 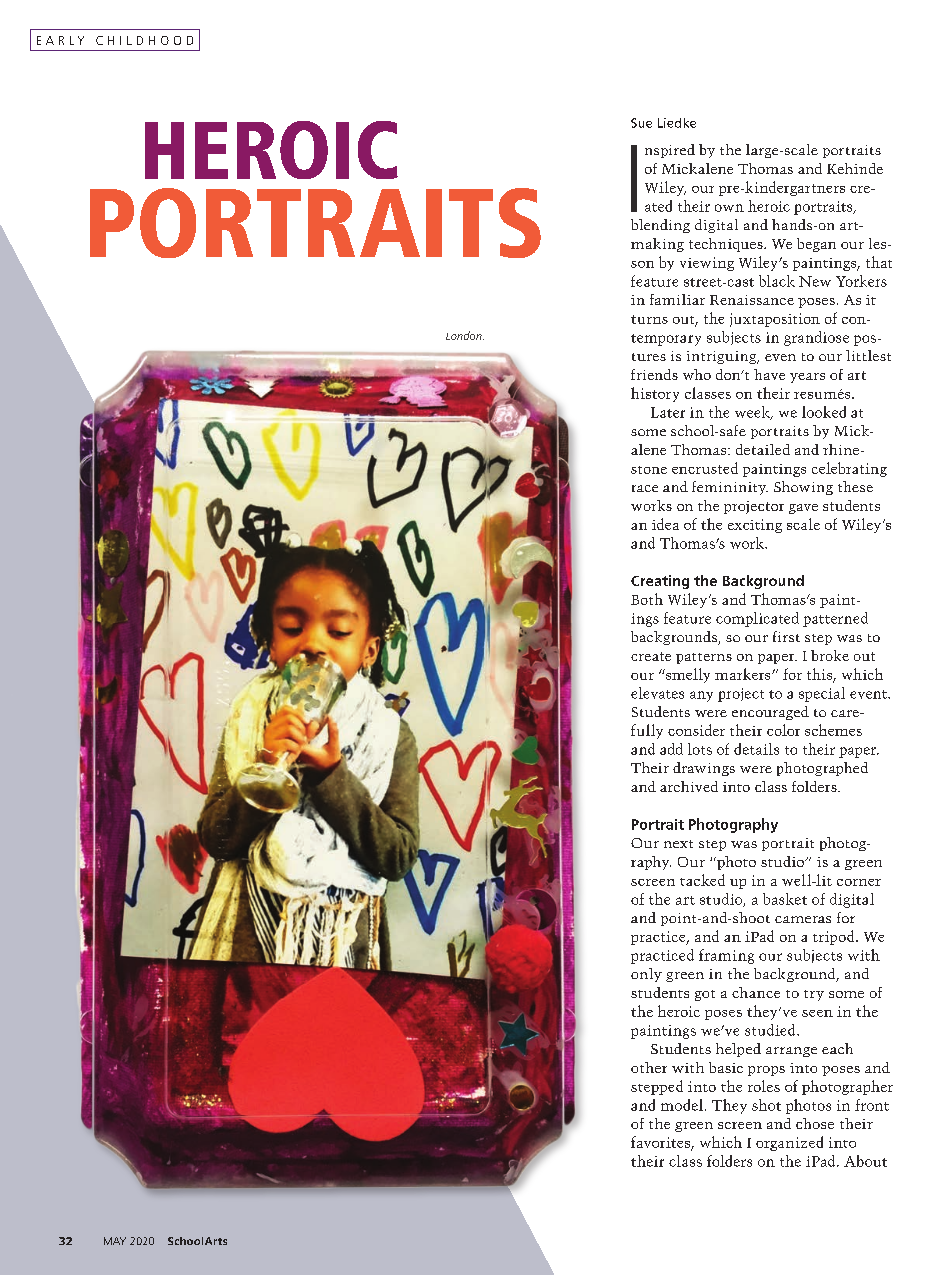 What do you see at coordinates (683, 1105) in the document?
I see `model` at bounding box center [683, 1105].
